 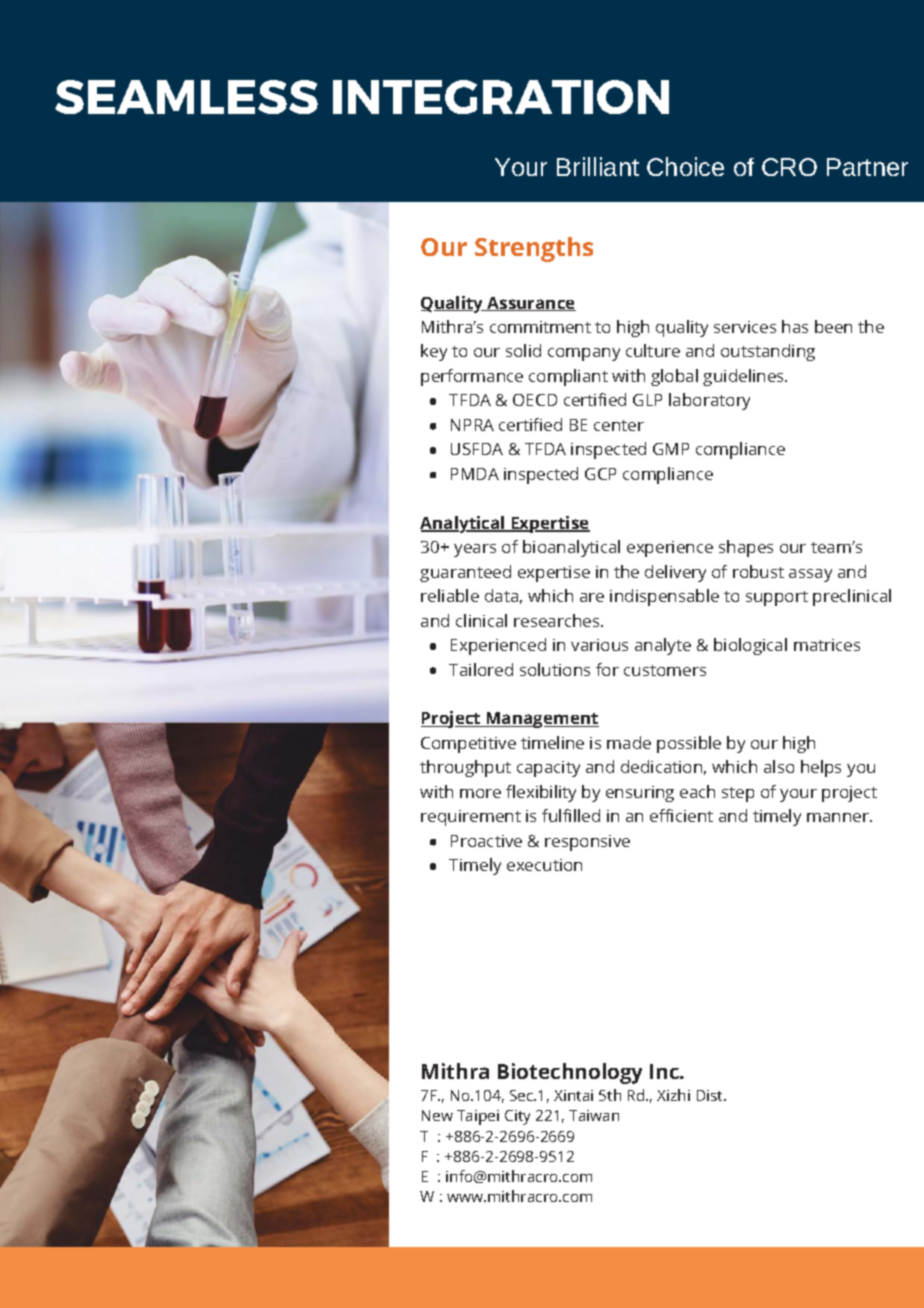 What do you see at coordinates (186, 97) in the image?
I see `SEAMLESS` at bounding box center [186, 97].
